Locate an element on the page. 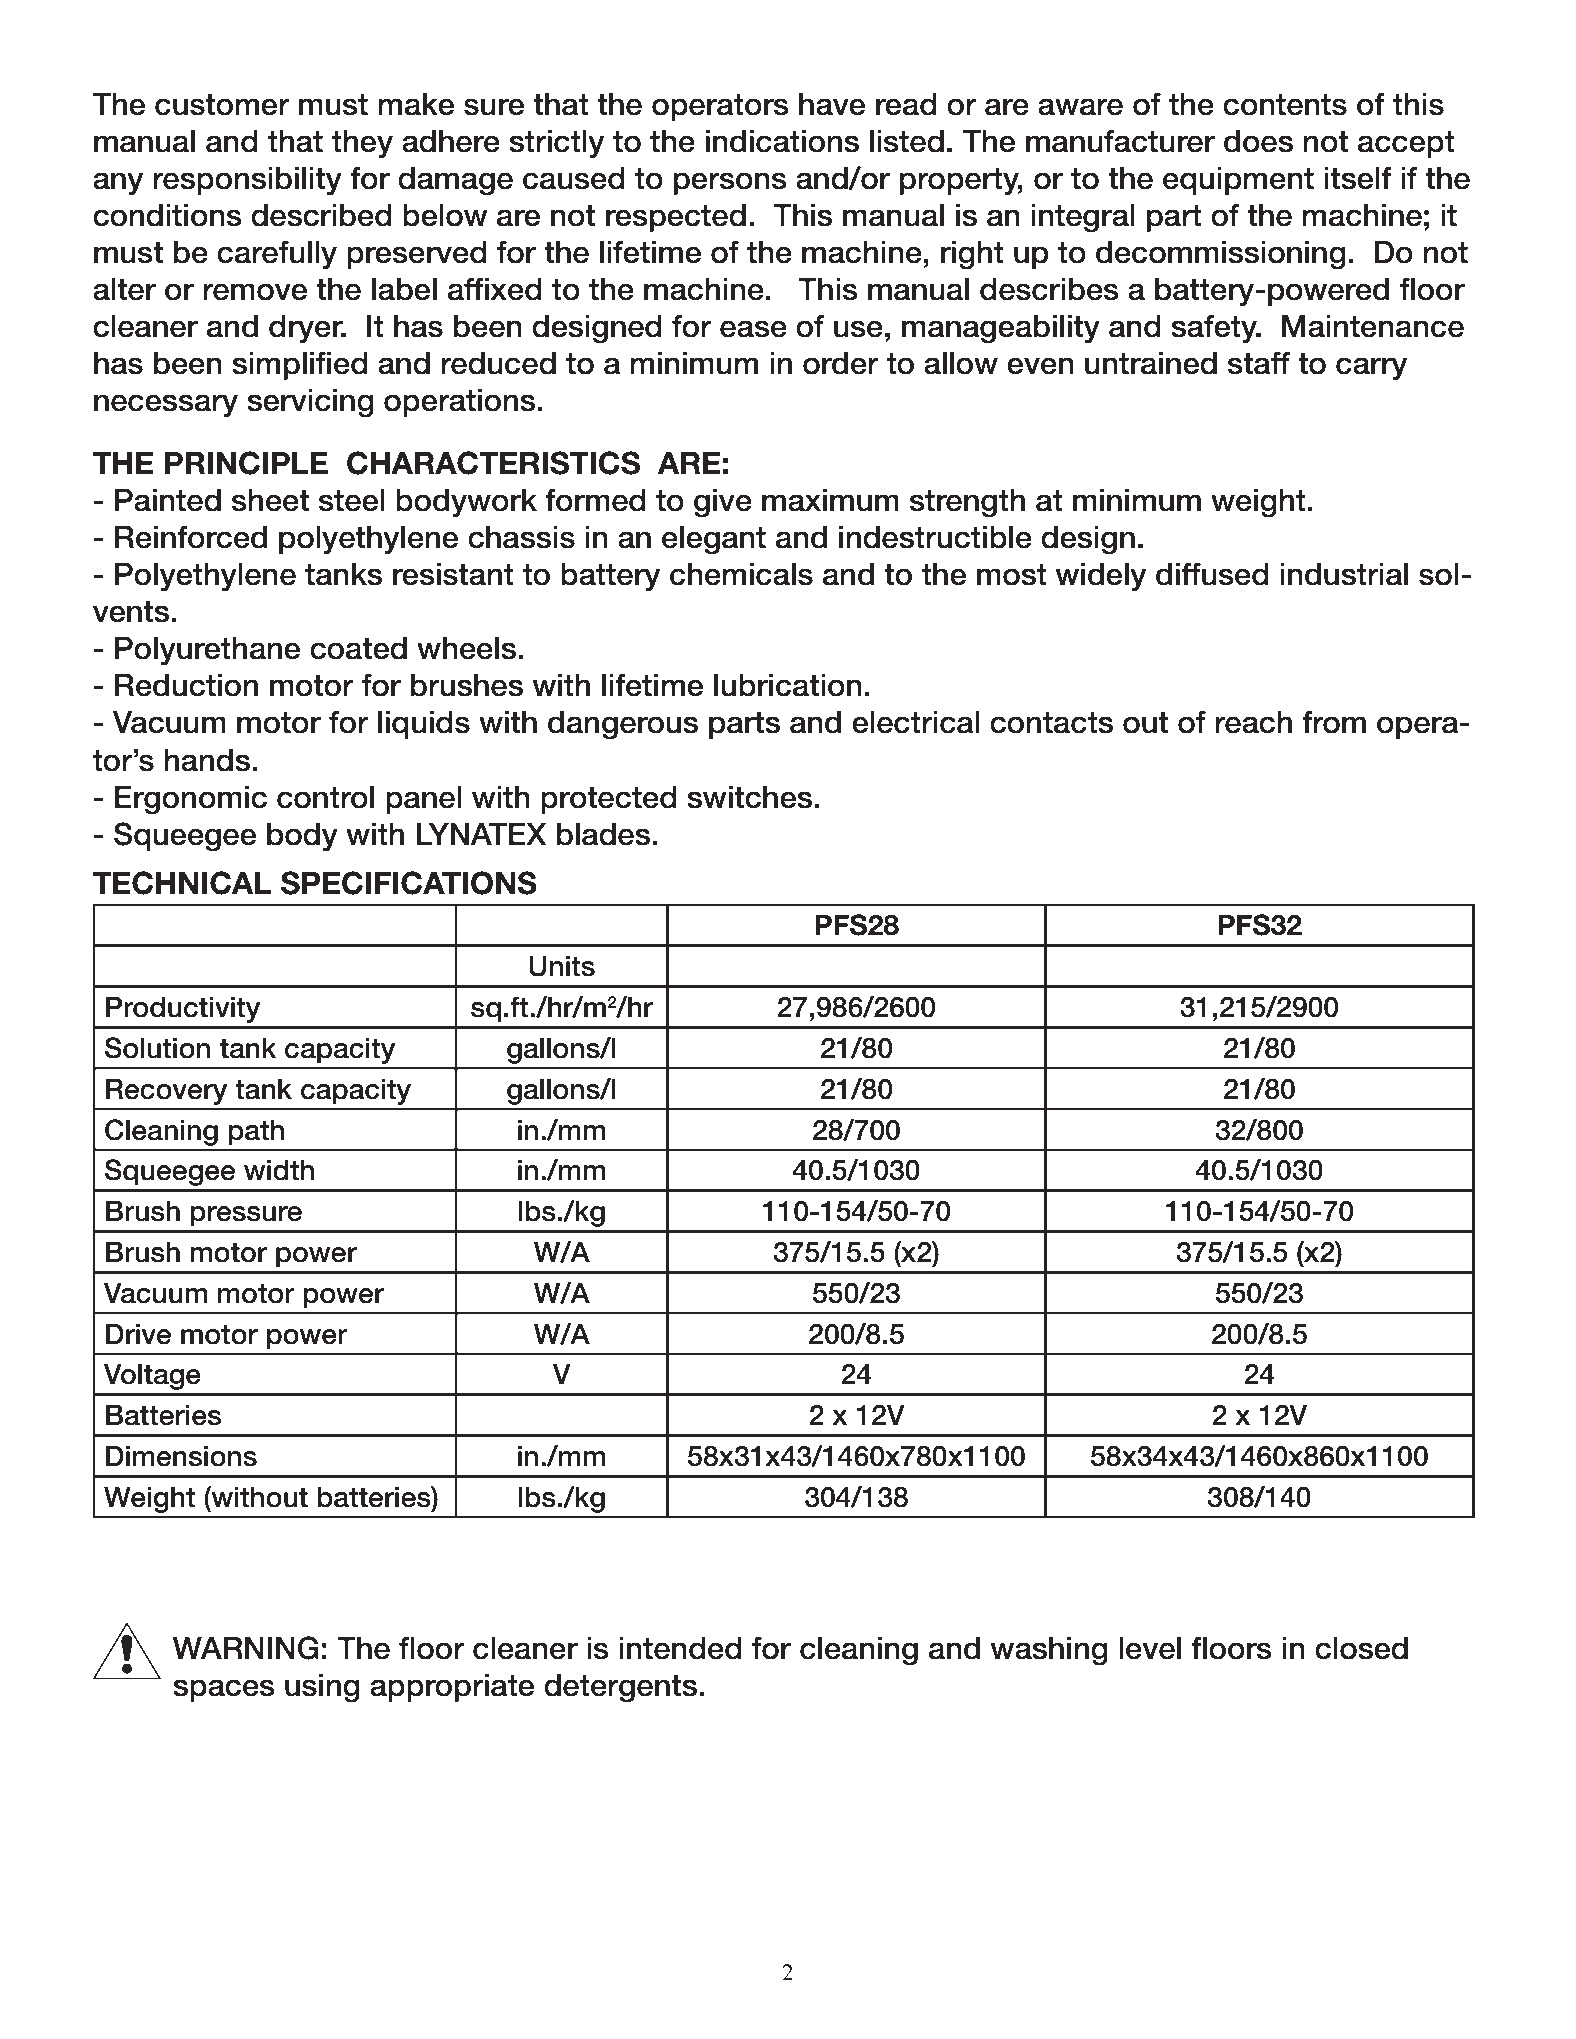  TECHNICAL is located at coordinates (182, 883).
